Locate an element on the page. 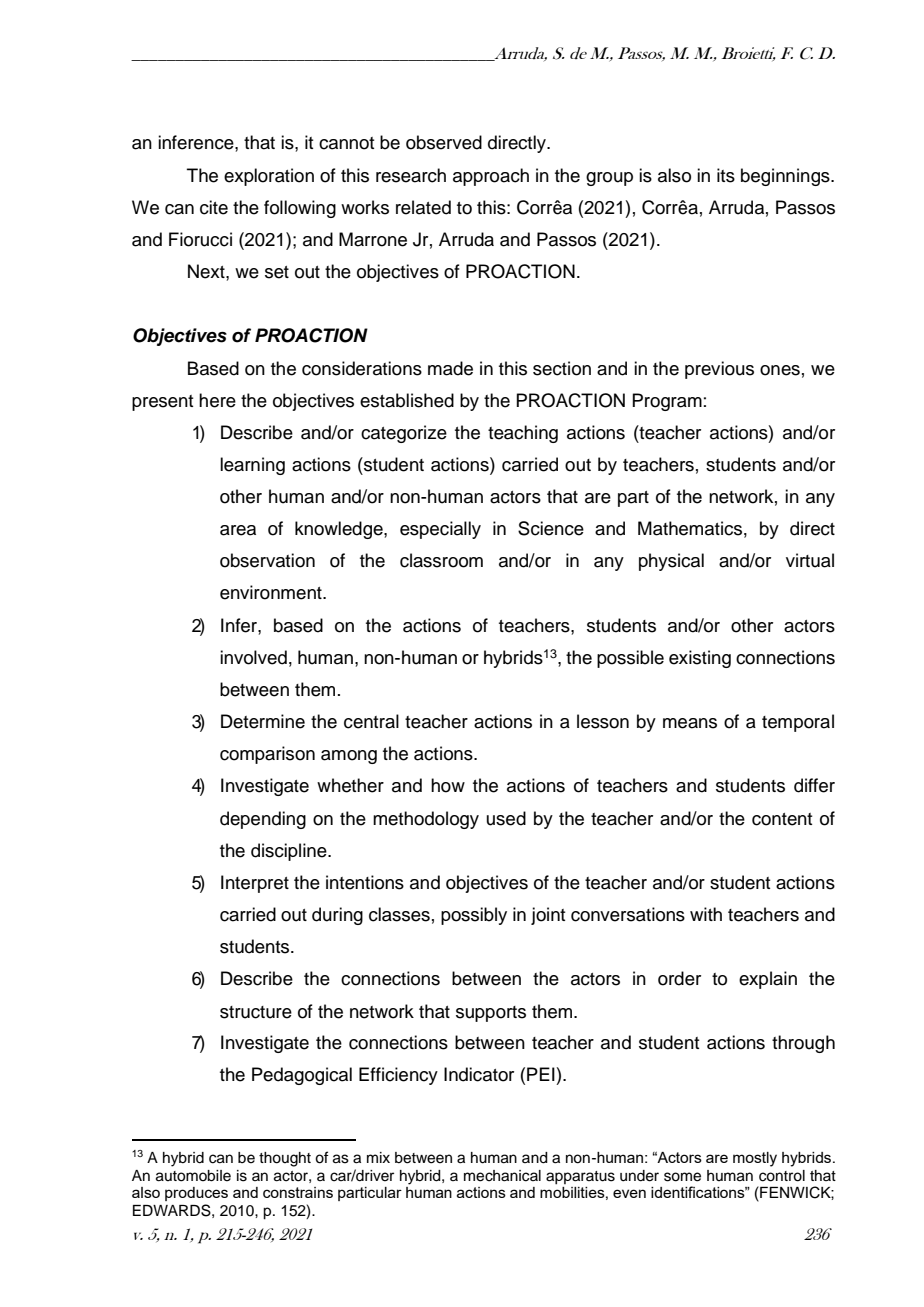 The image size is (924, 1307). exploration is located at coordinates (269, 177).
